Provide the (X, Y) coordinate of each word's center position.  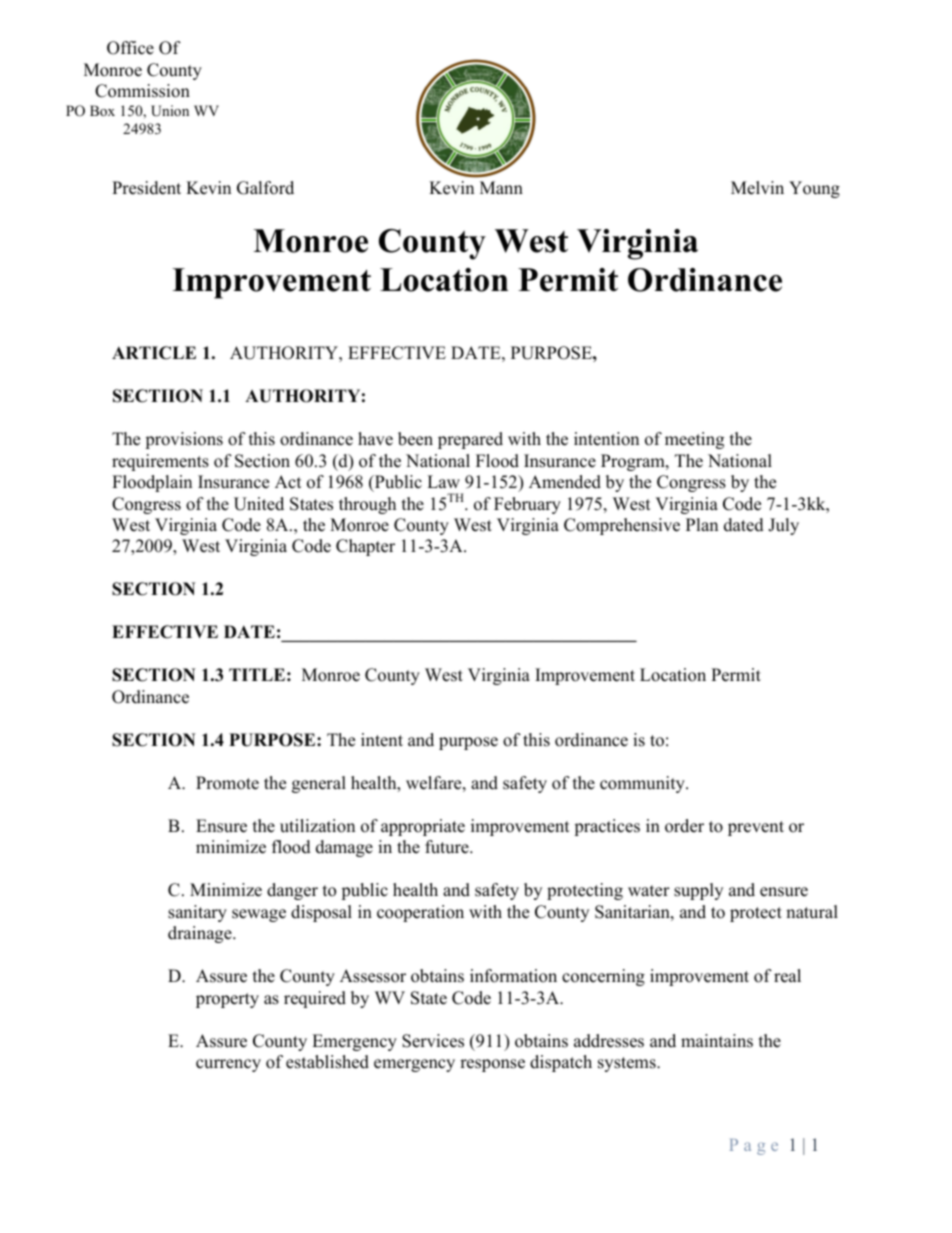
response (492, 1065)
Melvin (757, 188)
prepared (470, 440)
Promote (227, 783)
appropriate (423, 827)
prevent (756, 828)
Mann (501, 187)
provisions (184, 440)
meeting (694, 440)
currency (228, 1065)
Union (170, 111)
